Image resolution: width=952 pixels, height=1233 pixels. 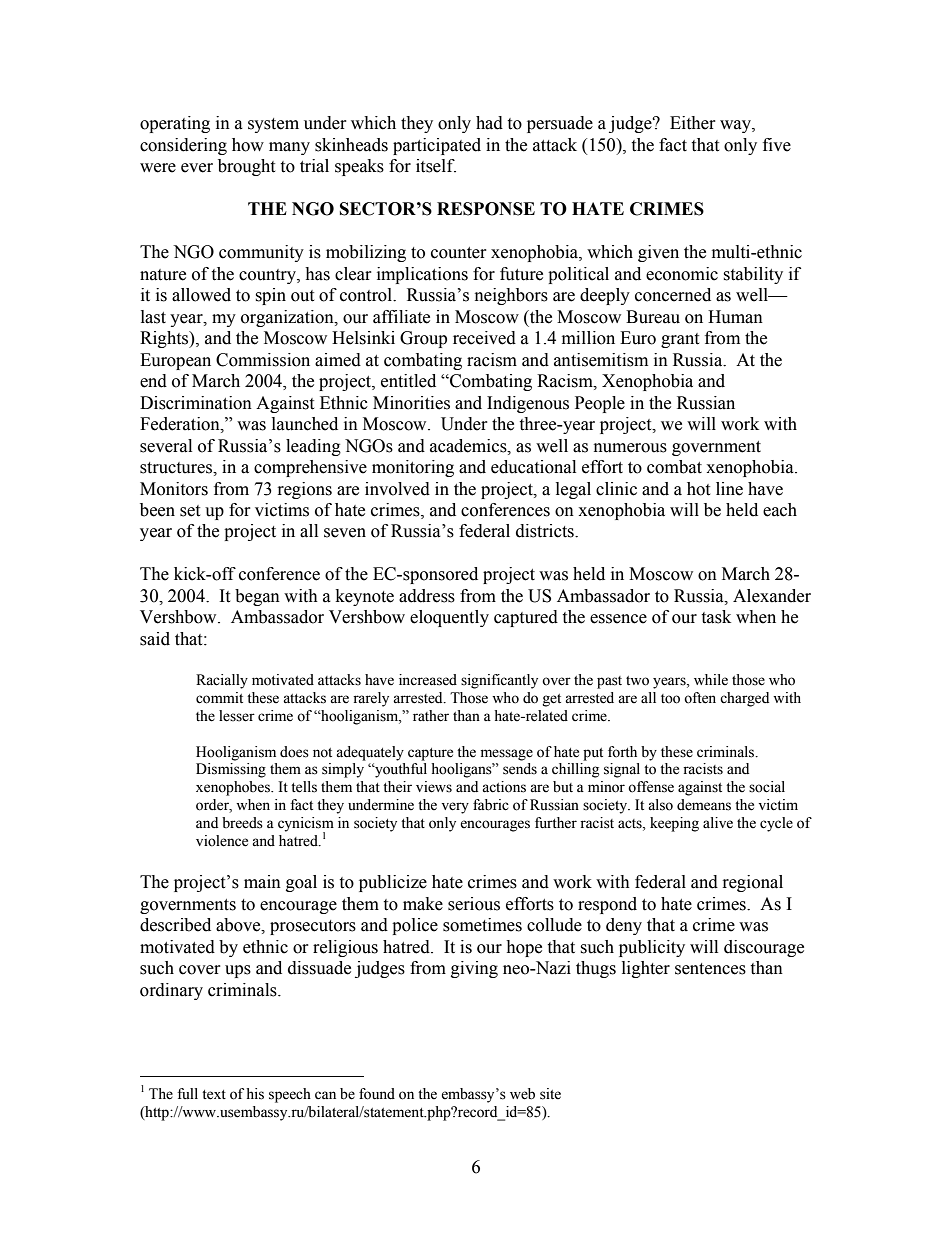 What do you see at coordinates (214, 1095) in the screenshot?
I see `text` at bounding box center [214, 1095].
